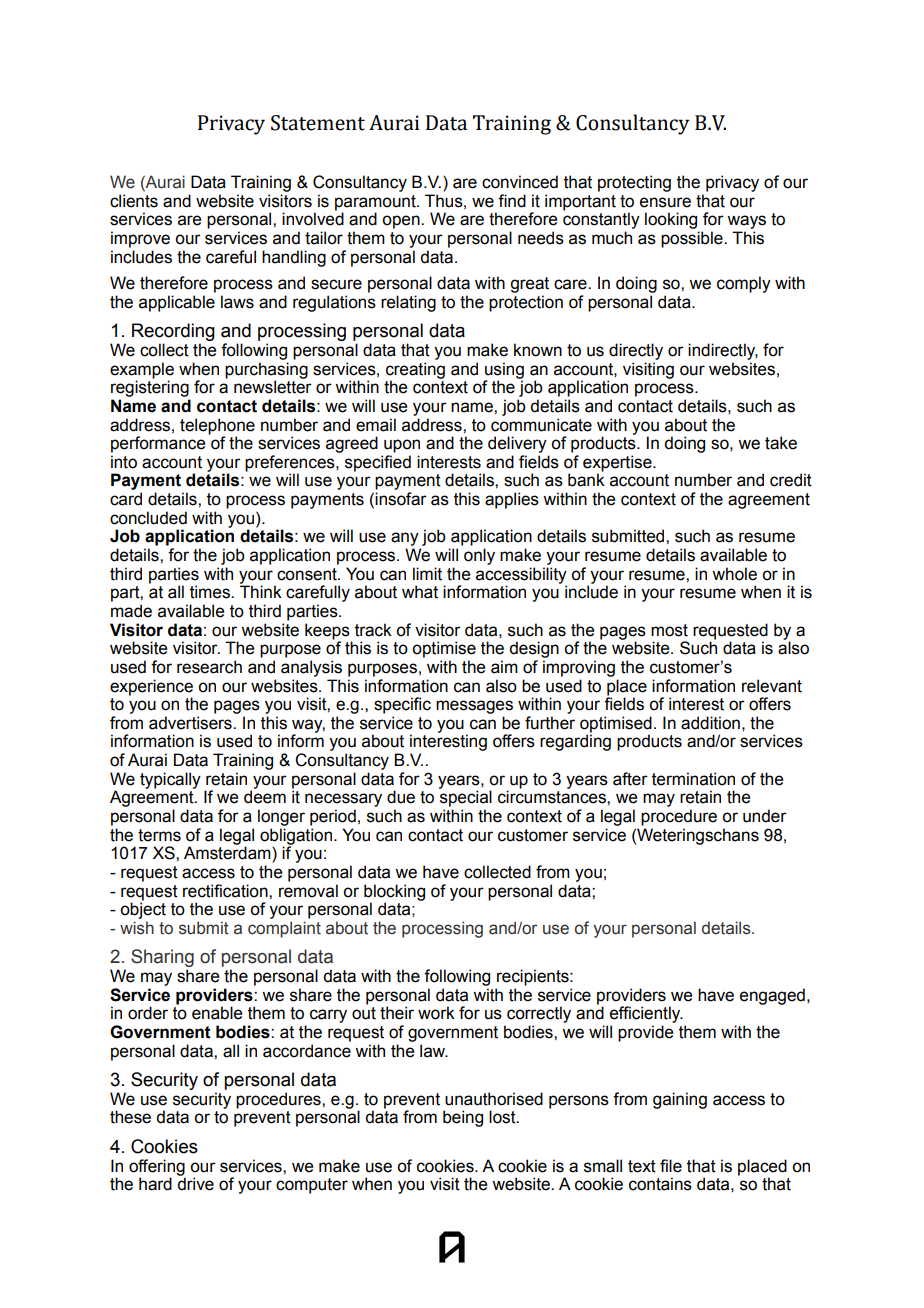 The width and height of the screenshot is (924, 1308). I want to click on ensure, so click(665, 202).
